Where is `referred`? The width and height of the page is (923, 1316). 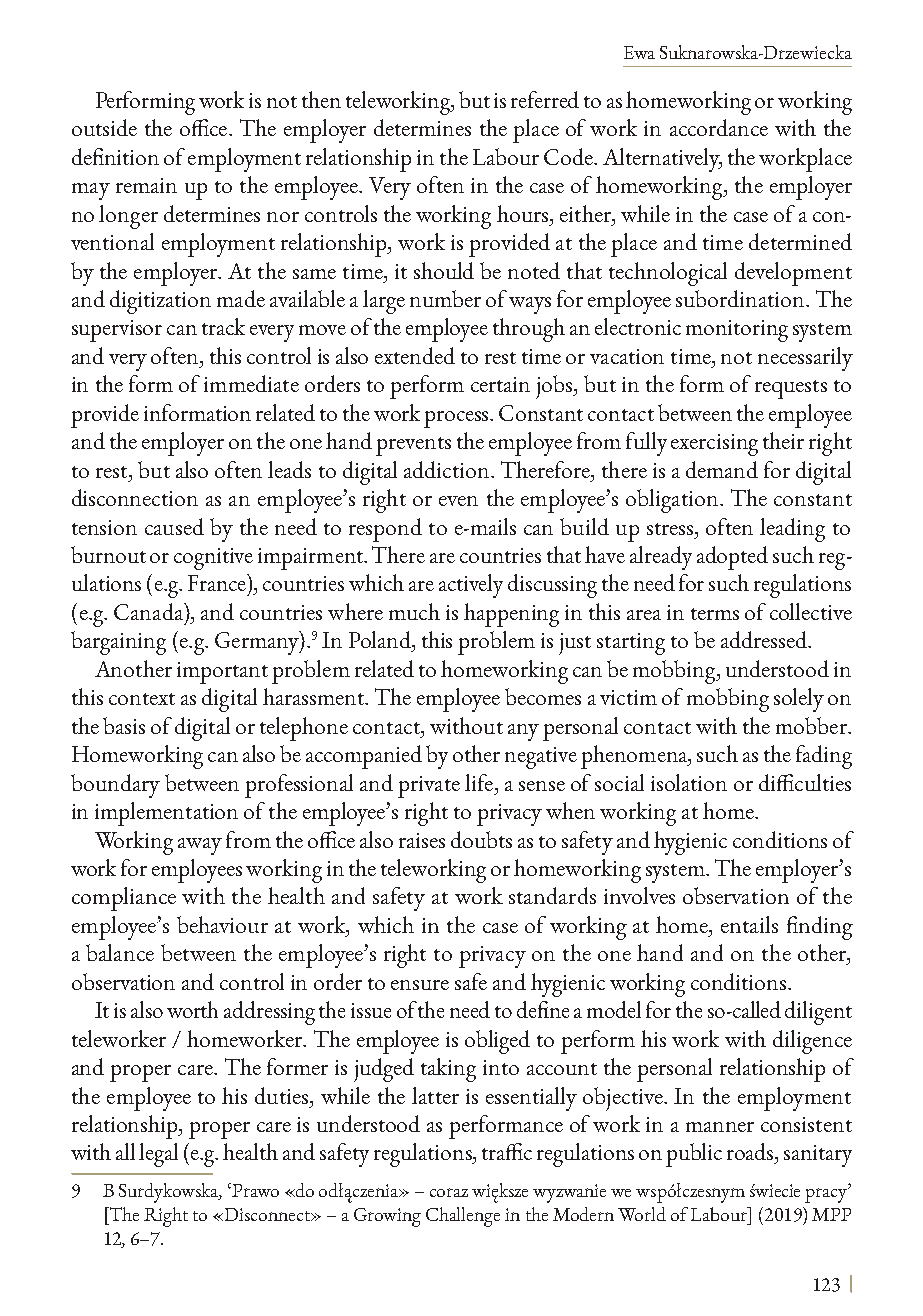
referred is located at coordinates (545, 99).
